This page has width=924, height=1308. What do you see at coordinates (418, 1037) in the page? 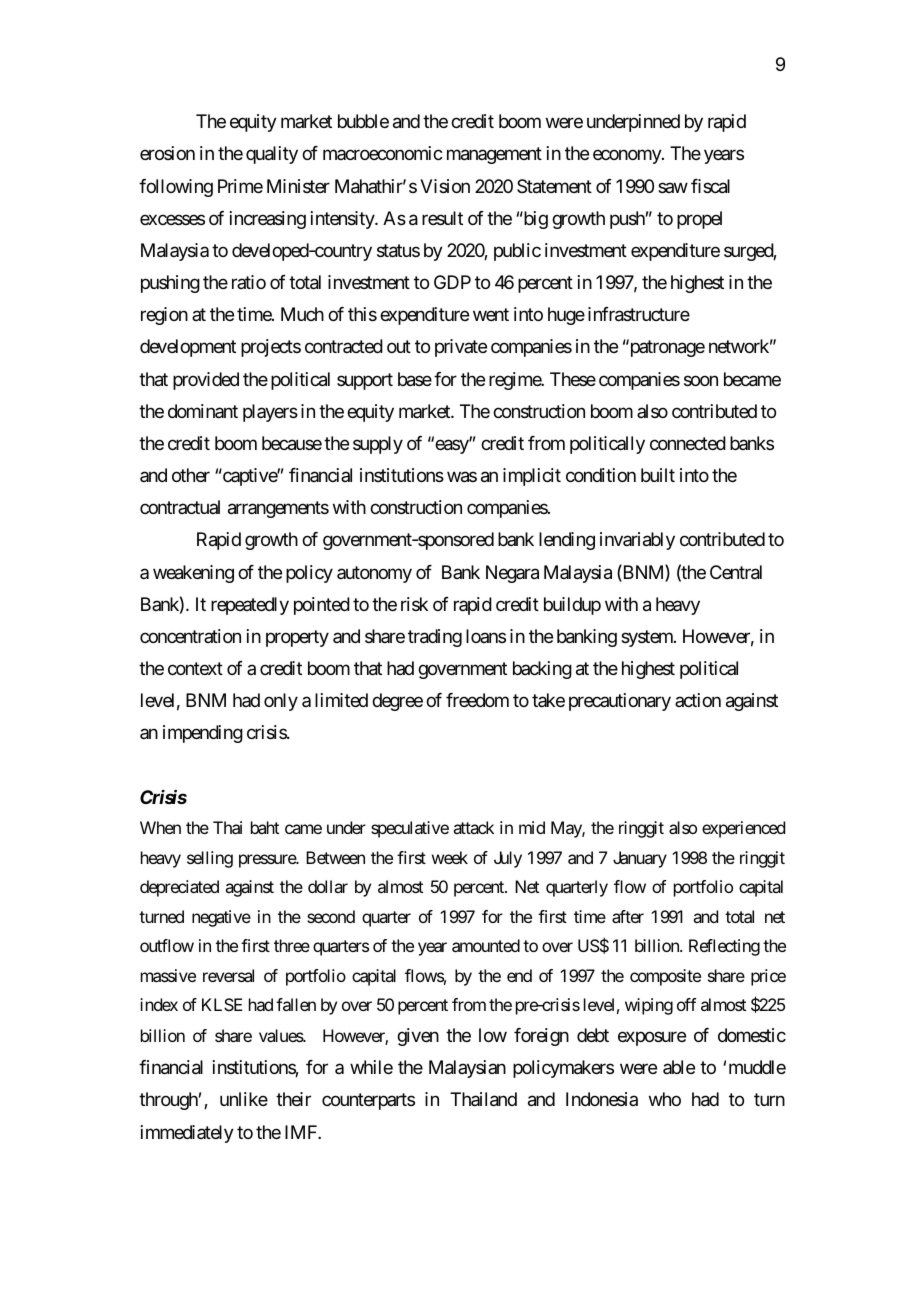
I see `given` at bounding box center [418, 1037].
